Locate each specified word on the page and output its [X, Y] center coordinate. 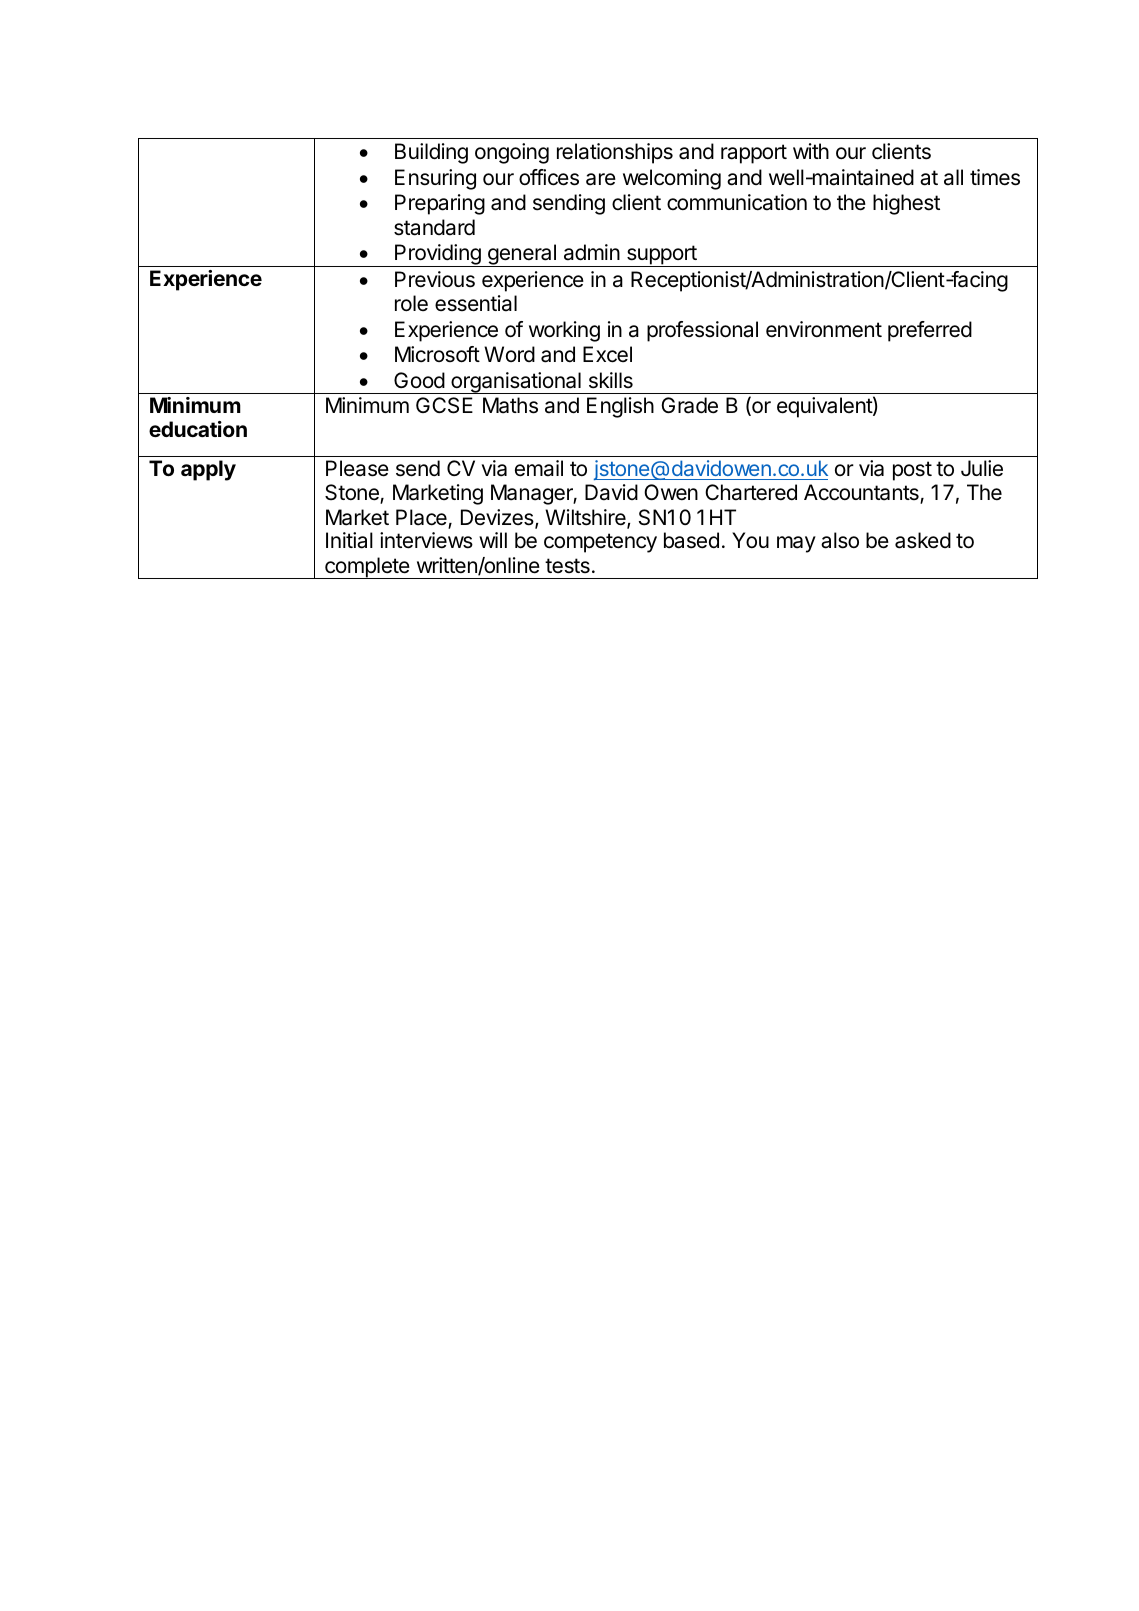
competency [600, 543]
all [953, 177]
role [411, 303]
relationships [615, 153]
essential [476, 303]
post [912, 471]
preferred [930, 331]
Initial [349, 540]
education [198, 429]
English [620, 407]
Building [431, 153]
